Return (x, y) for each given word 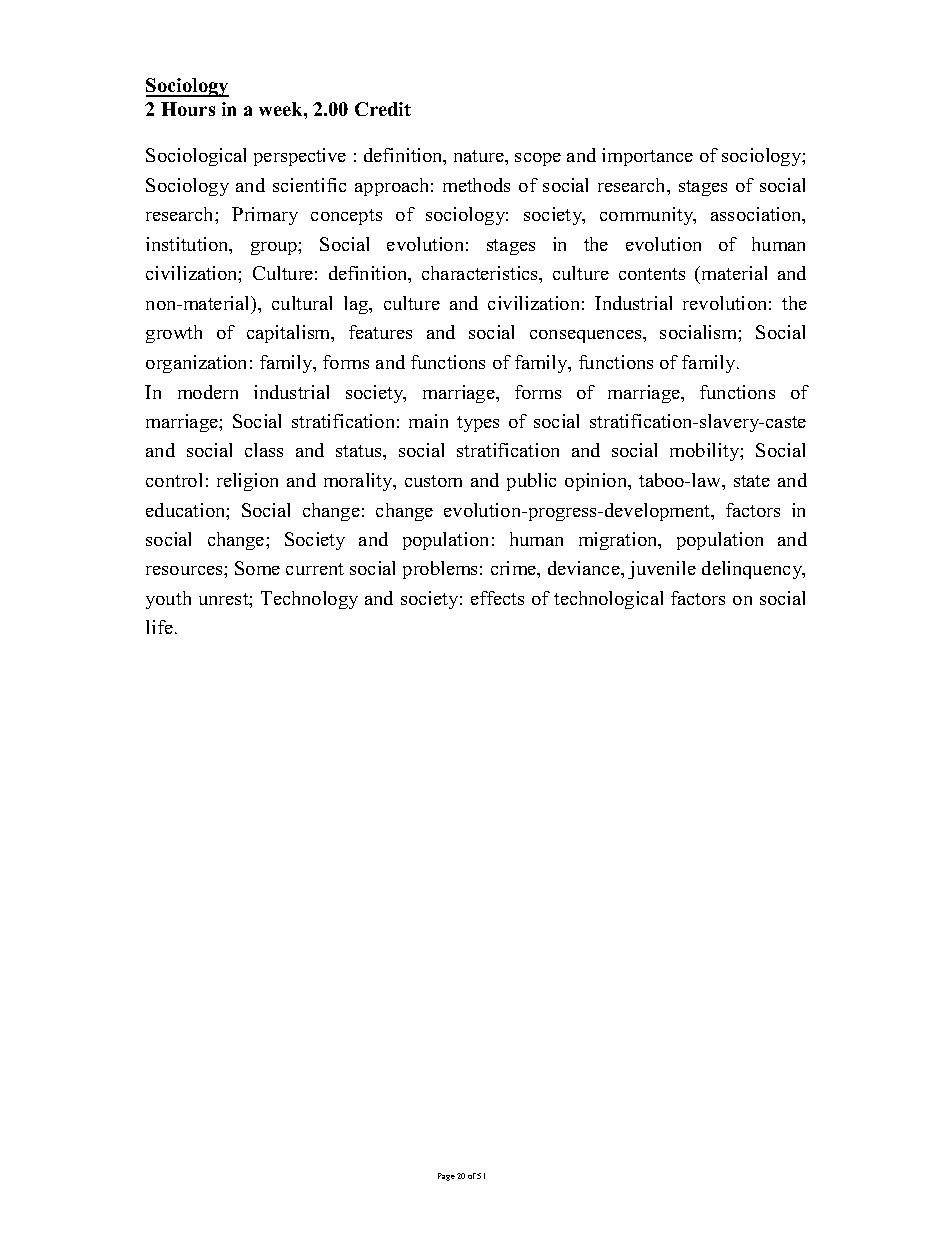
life (159, 627)
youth (168, 600)
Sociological (196, 157)
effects (497, 598)
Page (446, 1177)
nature (480, 156)
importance (647, 157)
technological (608, 600)
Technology (309, 600)
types (478, 424)
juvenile (662, 570)
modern (208, 392)
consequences (587, 336)
